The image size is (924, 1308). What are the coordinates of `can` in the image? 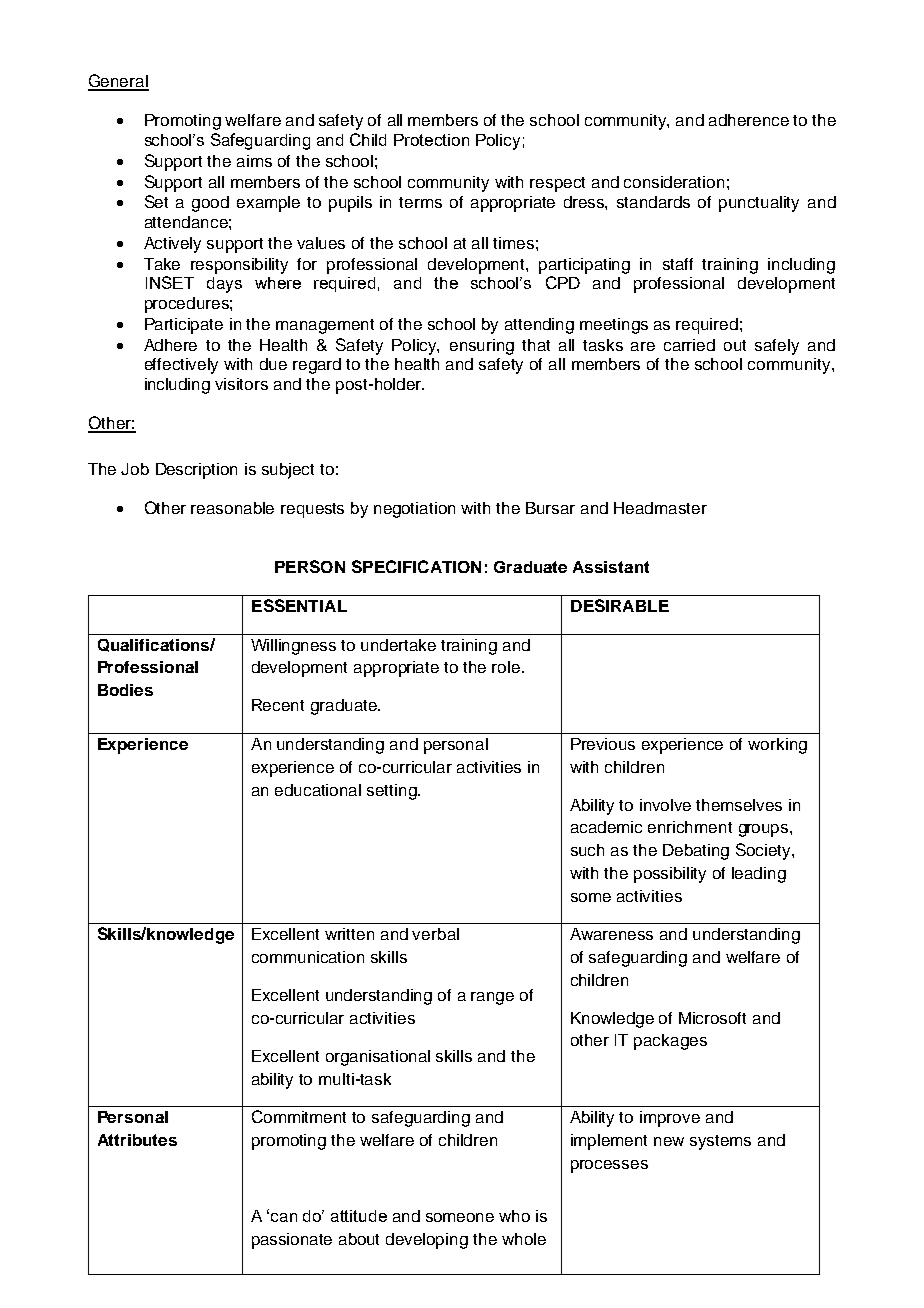 It's located at (284, 1217).
